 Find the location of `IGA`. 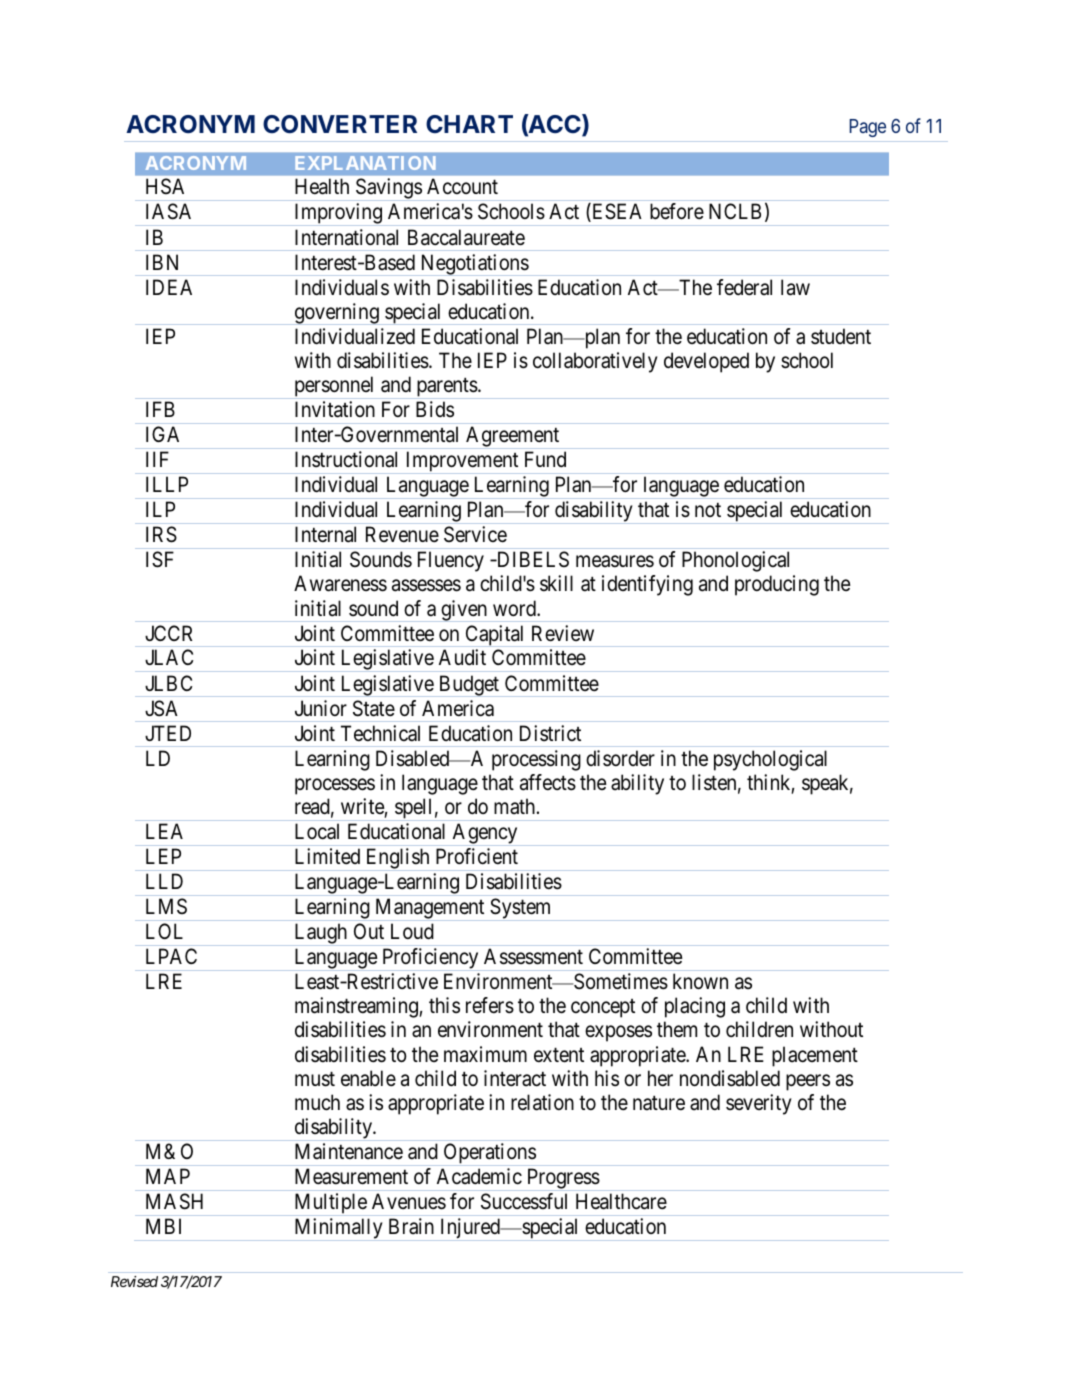

IGA is located at coordinates (162, 434).
